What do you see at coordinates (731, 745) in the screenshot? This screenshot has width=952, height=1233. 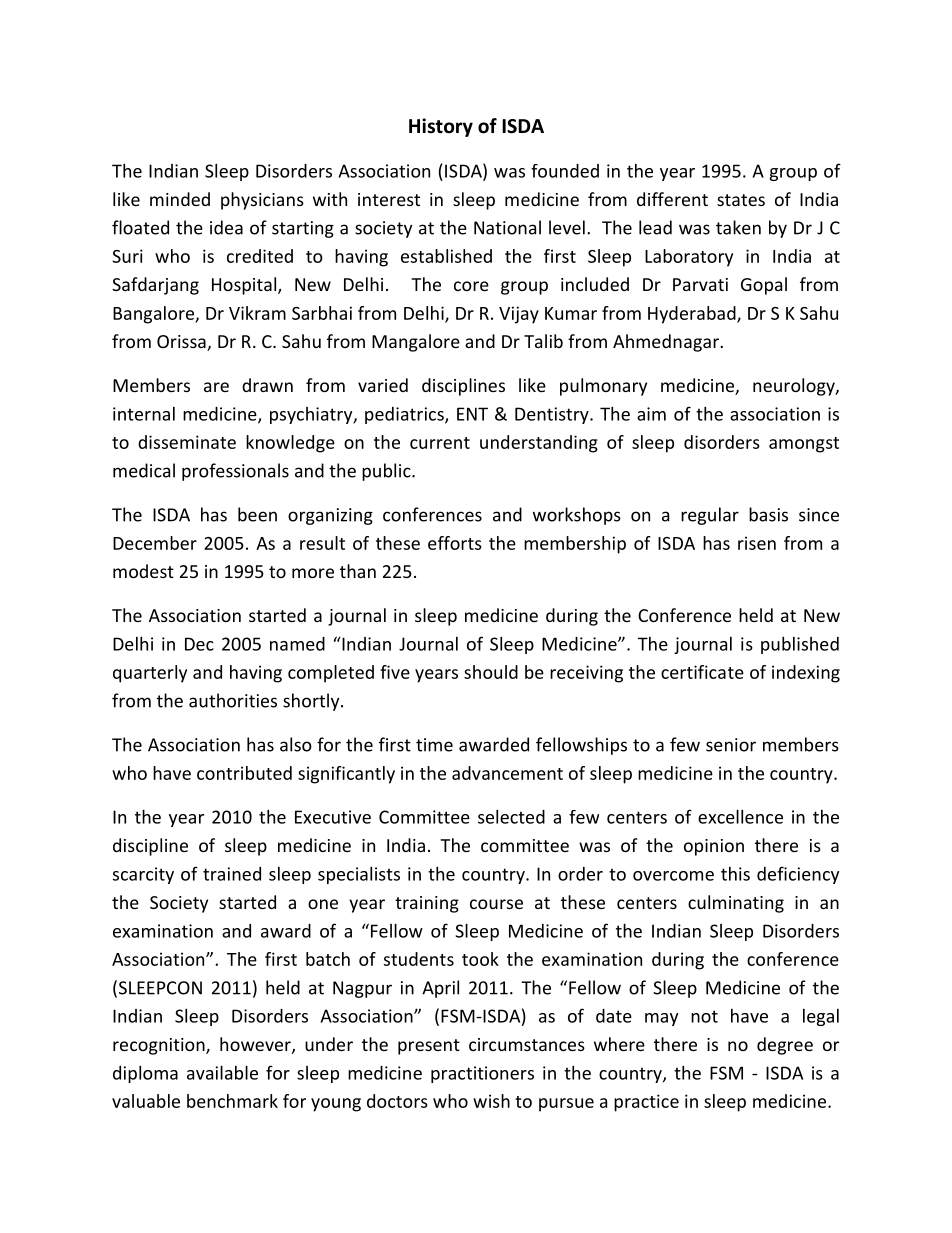 I see `senior` at bounding box center [731, 745].
